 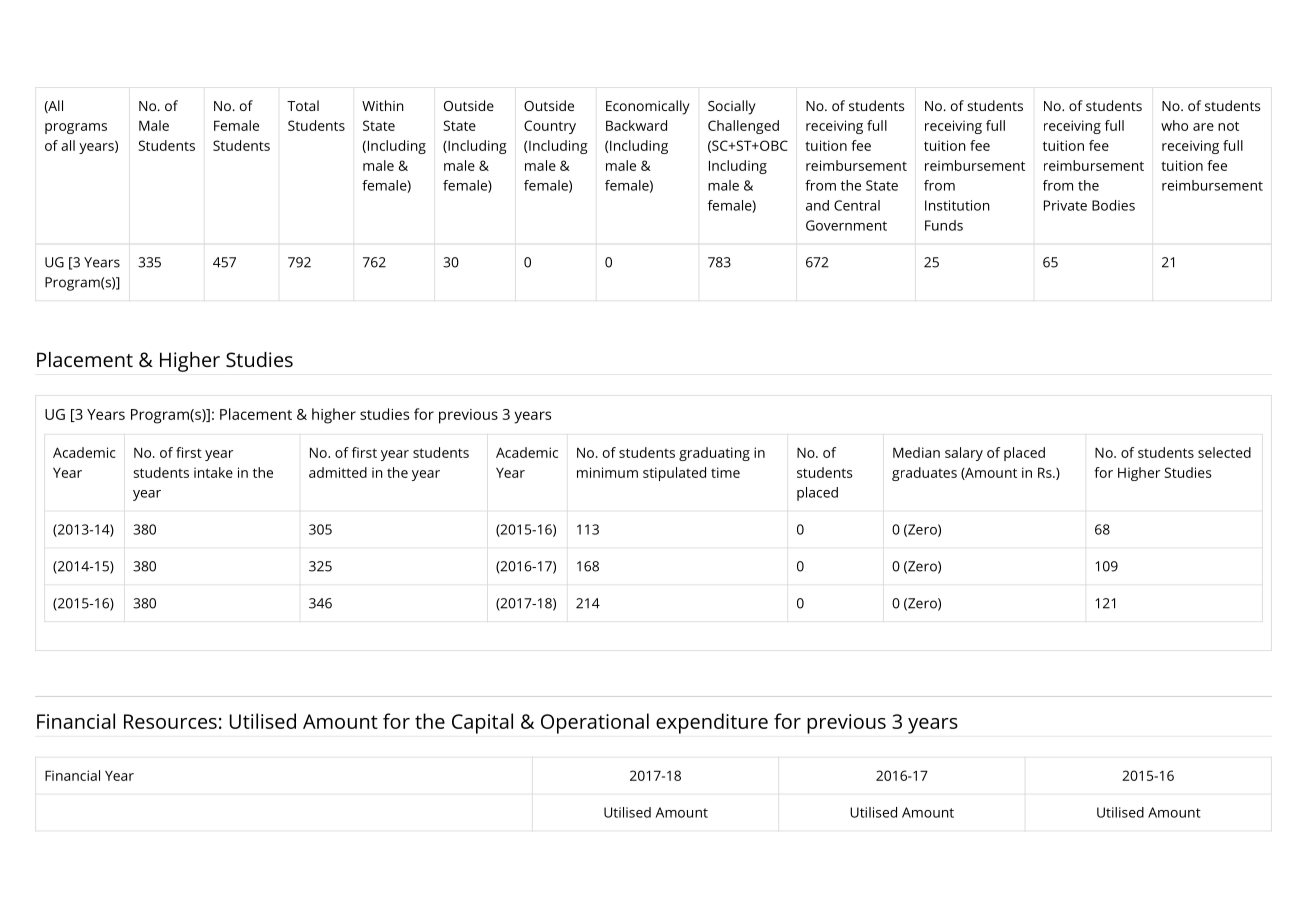 I want to click on selected, so click(x=1224, y=452).
